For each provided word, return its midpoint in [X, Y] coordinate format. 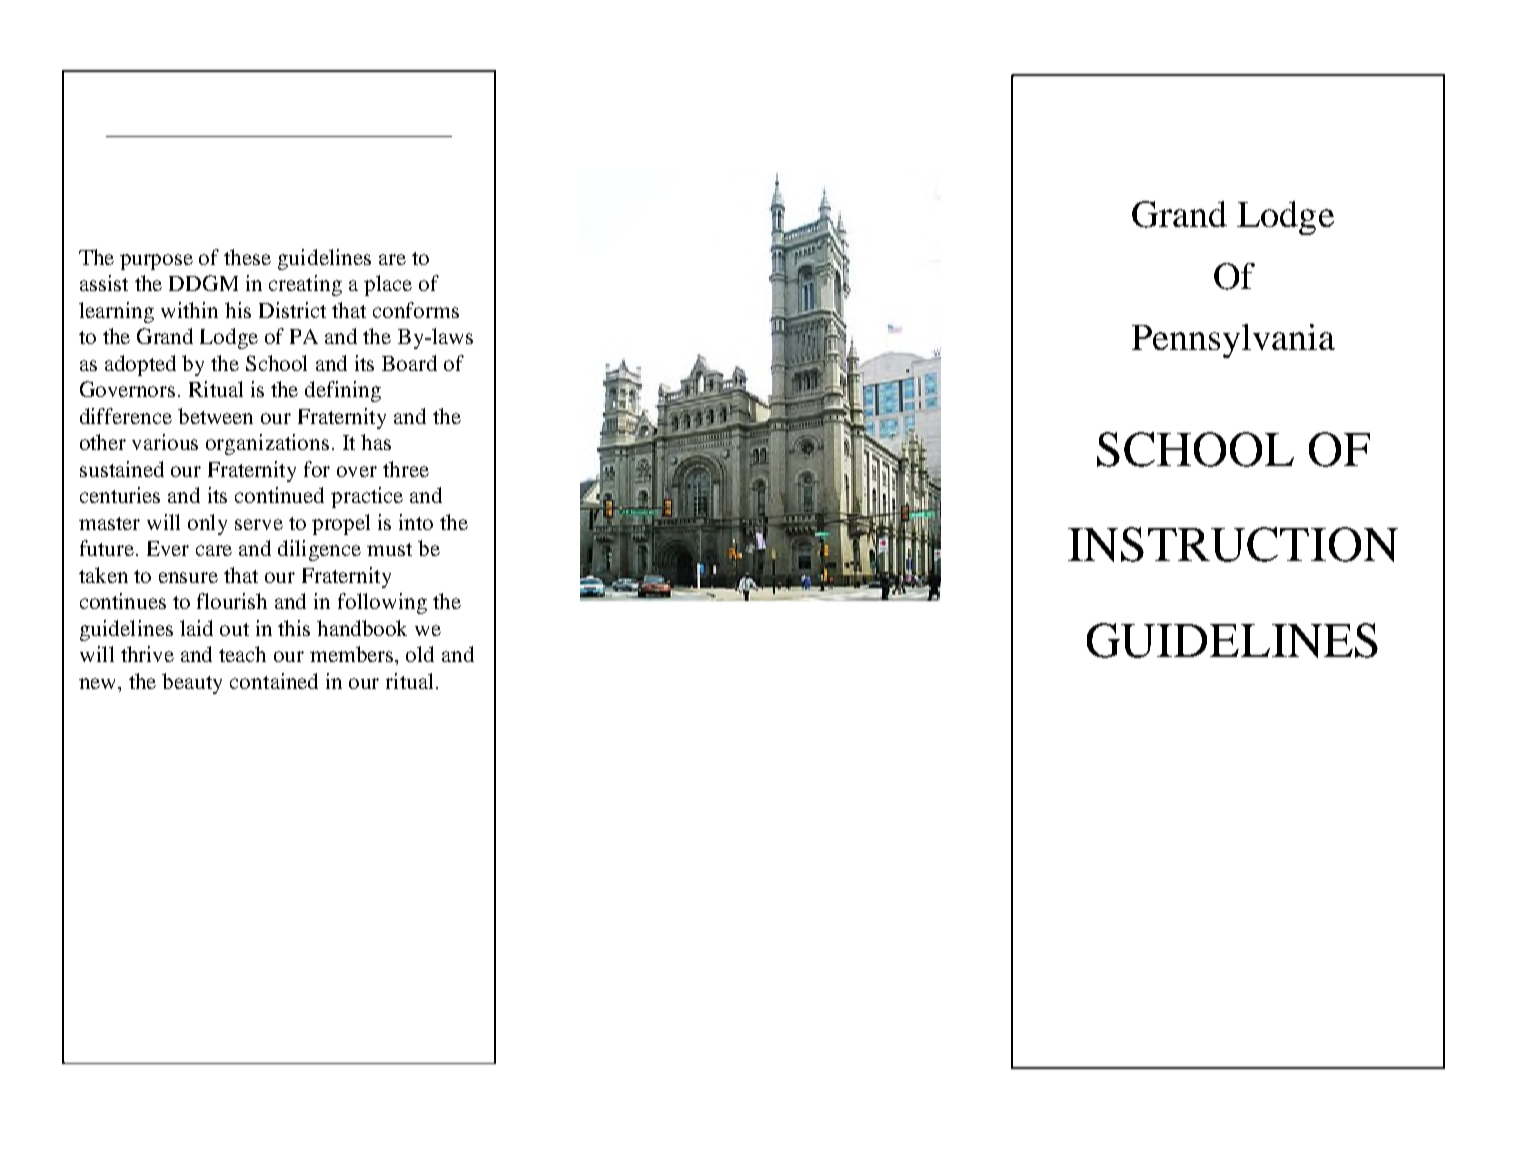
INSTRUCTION [1233, 544]
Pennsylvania [1233, 341]
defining [343, 391]
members [353, 654]
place [388, 285]
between [215, 416]
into [416, 522]
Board [409, 363]
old [420, 654]
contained [274, 681]
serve [259, 524]
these [247, 257]
